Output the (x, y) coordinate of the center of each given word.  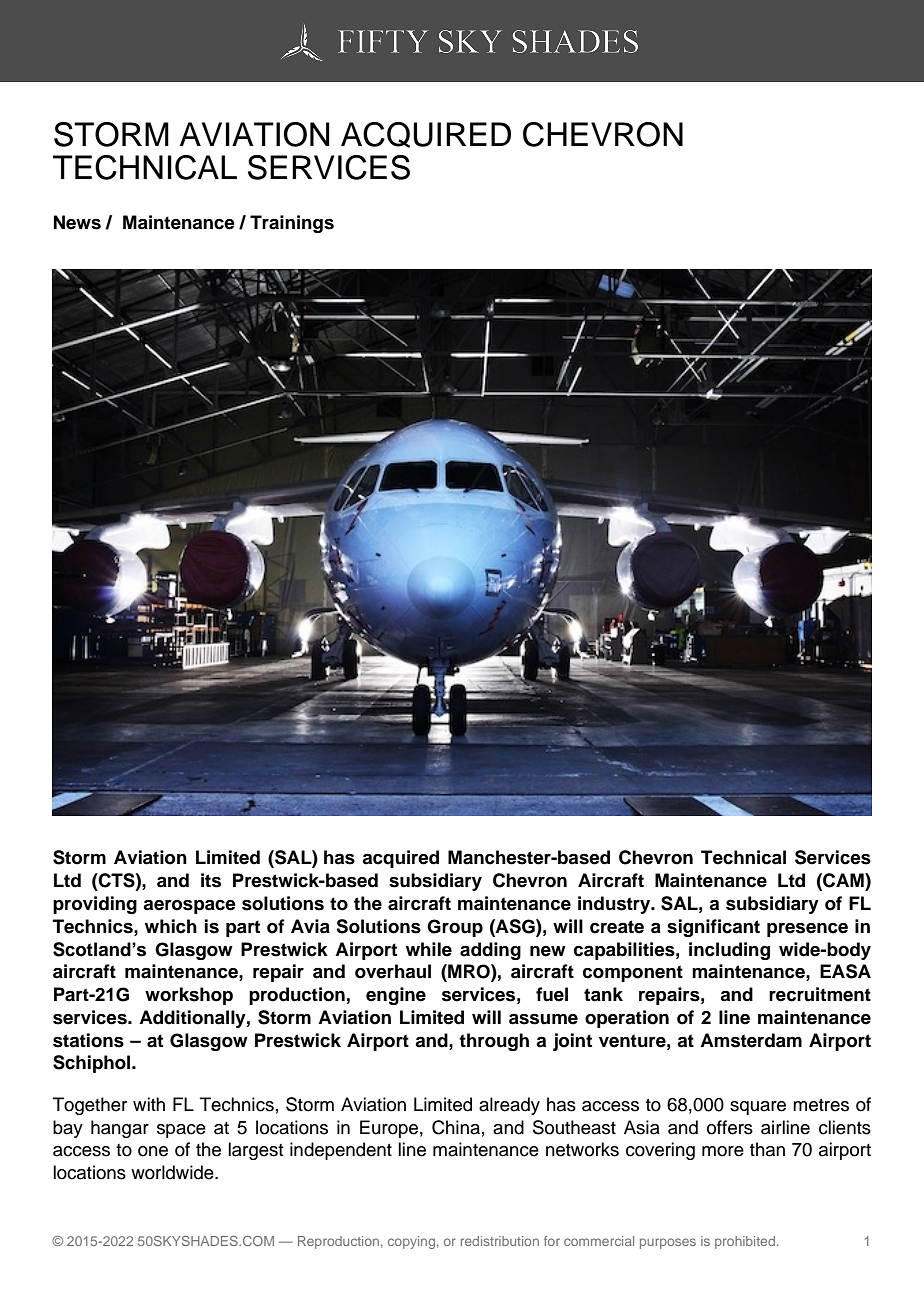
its (211, 880)
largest (255, 1151)
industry (615, 905)
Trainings (292, 224)
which (171, 926)
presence (807, 930)
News (77, 222)
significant (713, 928)
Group (455, 928)
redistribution (500, 1241)
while (429, 949)
